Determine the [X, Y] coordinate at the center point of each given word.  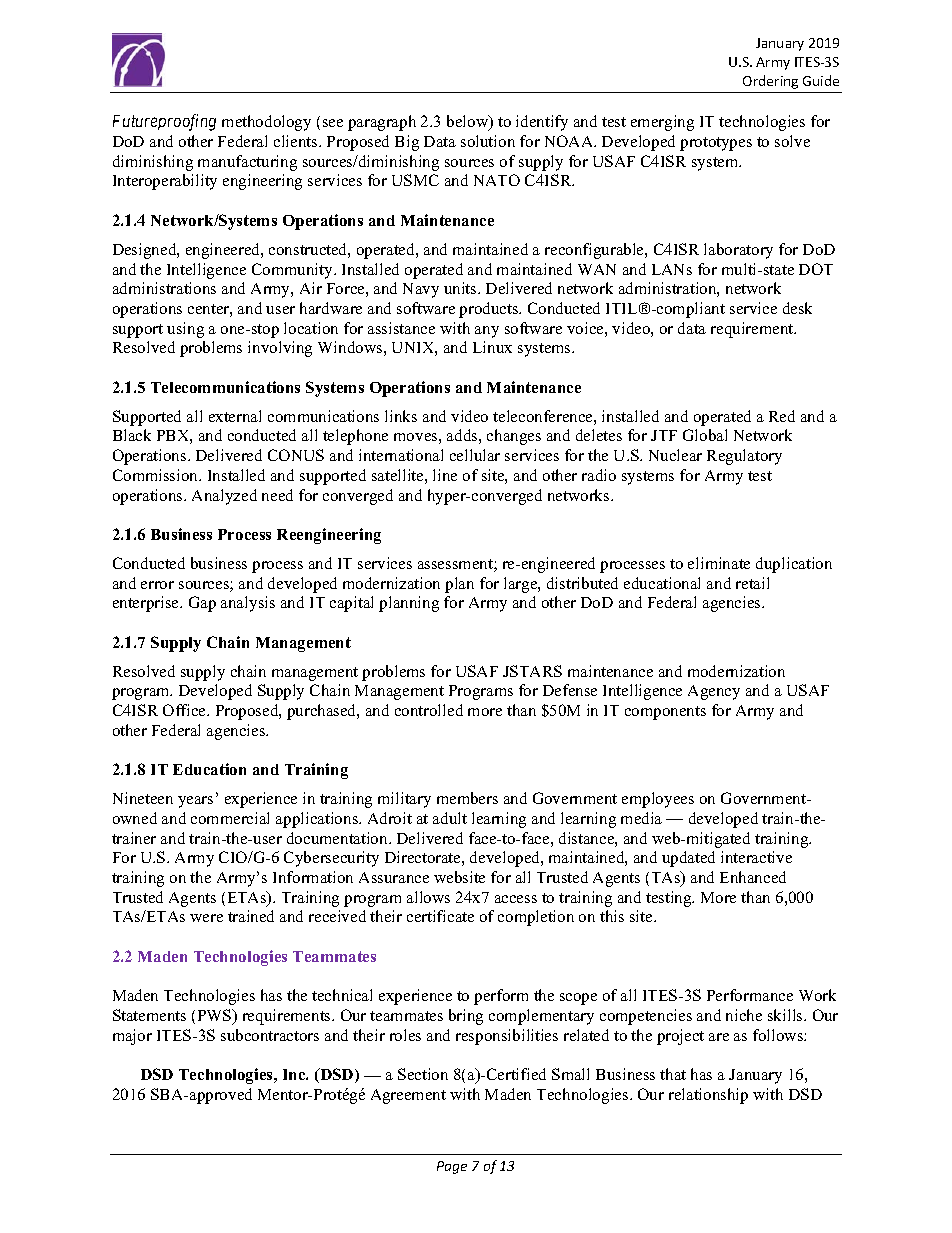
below [469, 123]
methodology [266, 123]
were [206, 918]
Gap [202, 604]
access [516, 899]
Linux [492, 347]
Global [705, 435]
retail [752, 583]
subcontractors [270, 1035]
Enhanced [753, 877]
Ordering [770, 82]
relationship [708, 1096]
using [185, 330]
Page [452, 1167]
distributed [582, 583]
